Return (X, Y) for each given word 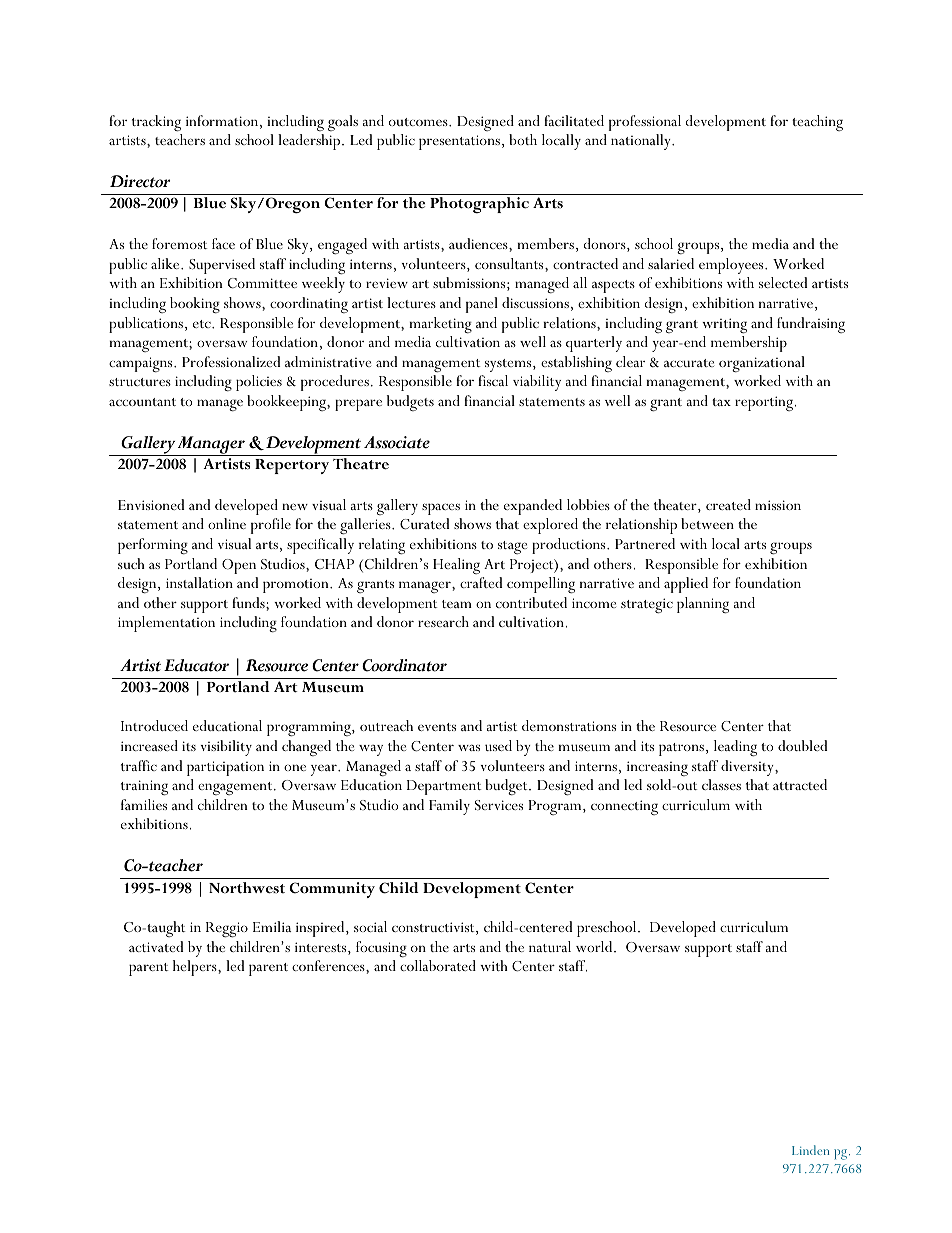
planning (703, 605)
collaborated (438, 965)
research (443, 621)
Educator (196, 665)
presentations (459, 142)
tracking (156, 123)
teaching (817, 123)
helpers (196, 968)
